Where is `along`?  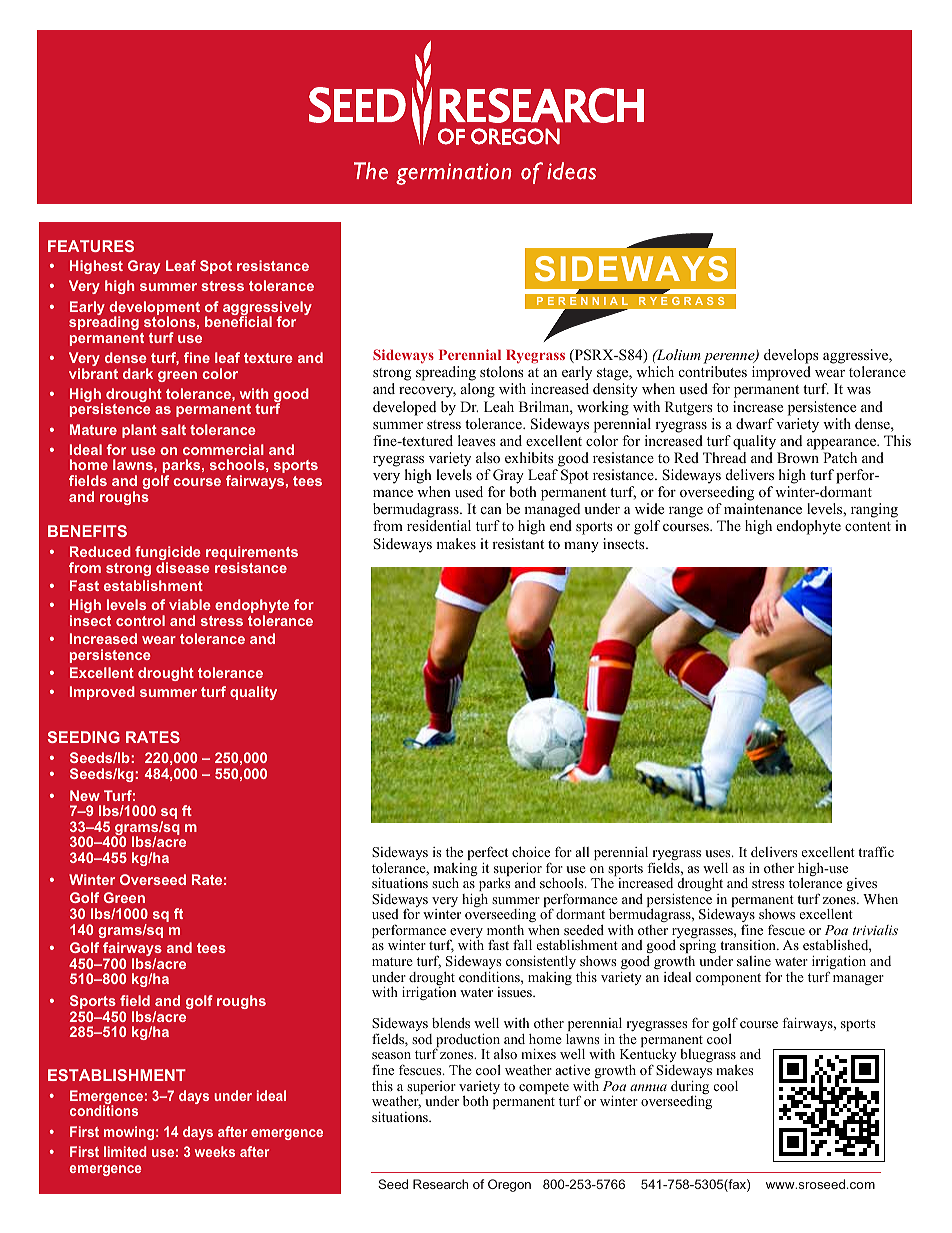
along is located at coordinates (478, 390).
